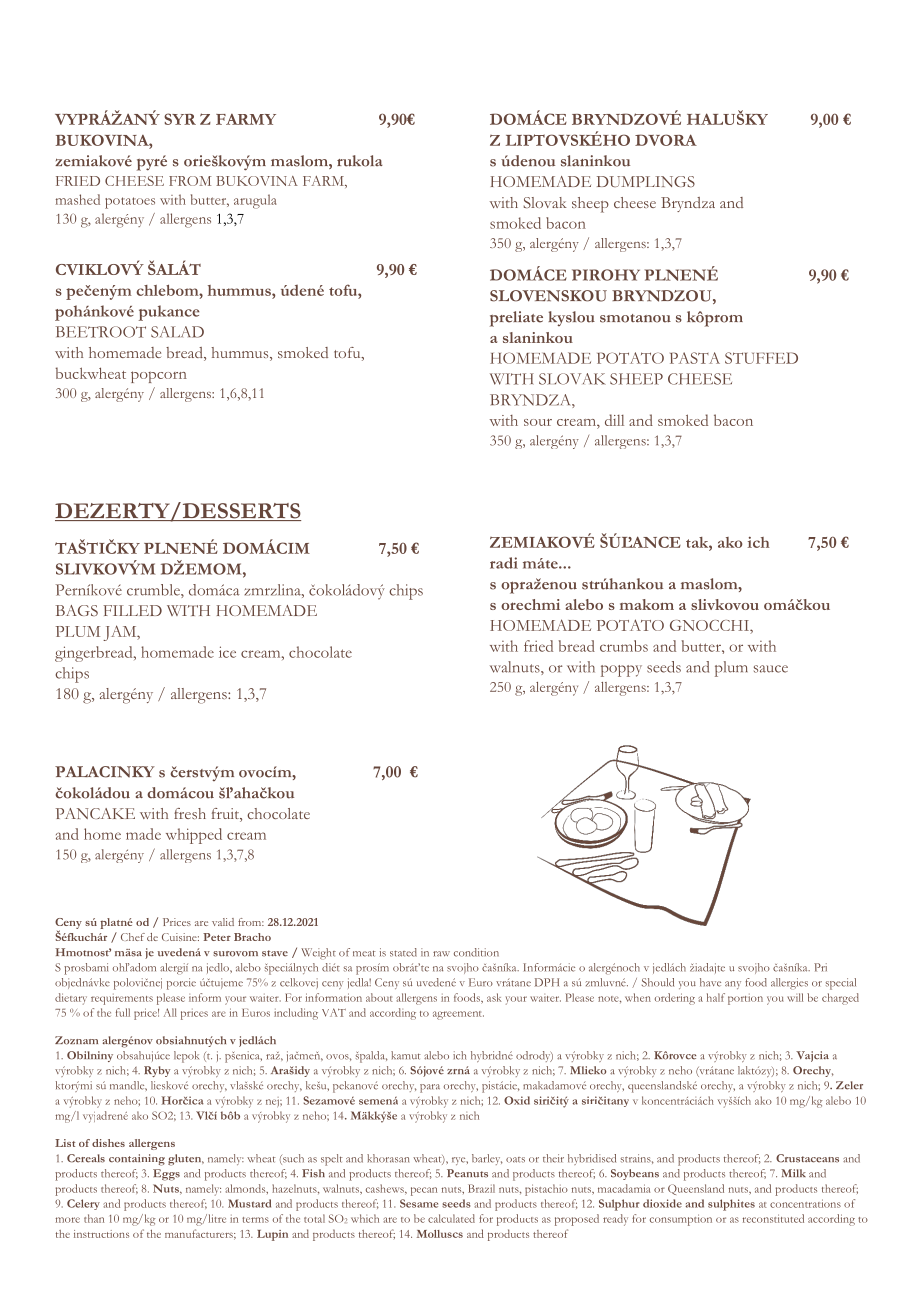 This image has height=1308, width=924. What do you see at coordinates (180, 119) in the image?
I see `SYR` at bounding box center [180, 119].
